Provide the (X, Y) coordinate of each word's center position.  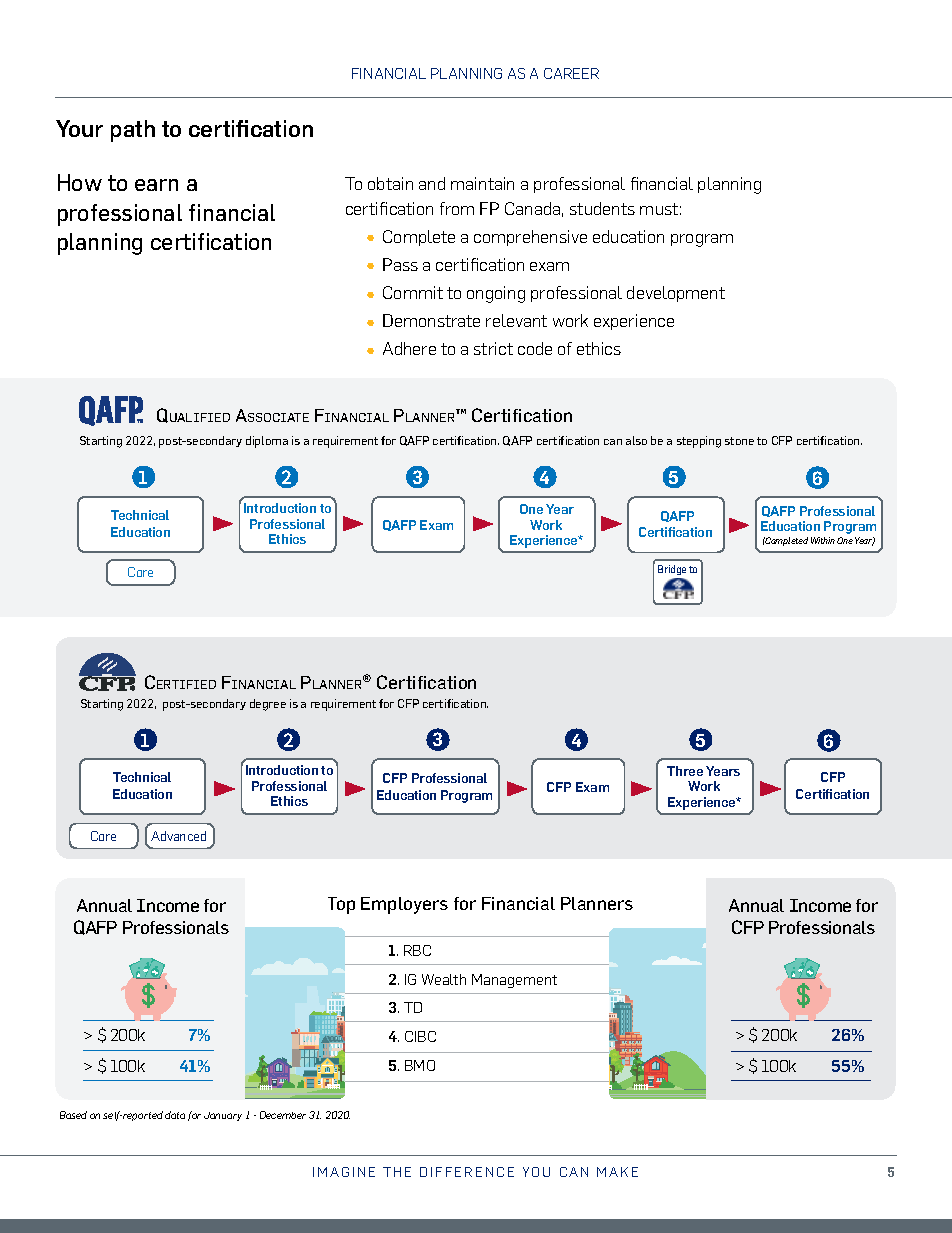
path (133, 131)
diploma (267, 442)
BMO (420, 1065)
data (175, 1115)
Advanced (178, 836)
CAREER (571, 73)
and (432, 183)
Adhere (409, 348)
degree (268, 705)
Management (514, 981)
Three (685, 771)
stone (739, 441)
